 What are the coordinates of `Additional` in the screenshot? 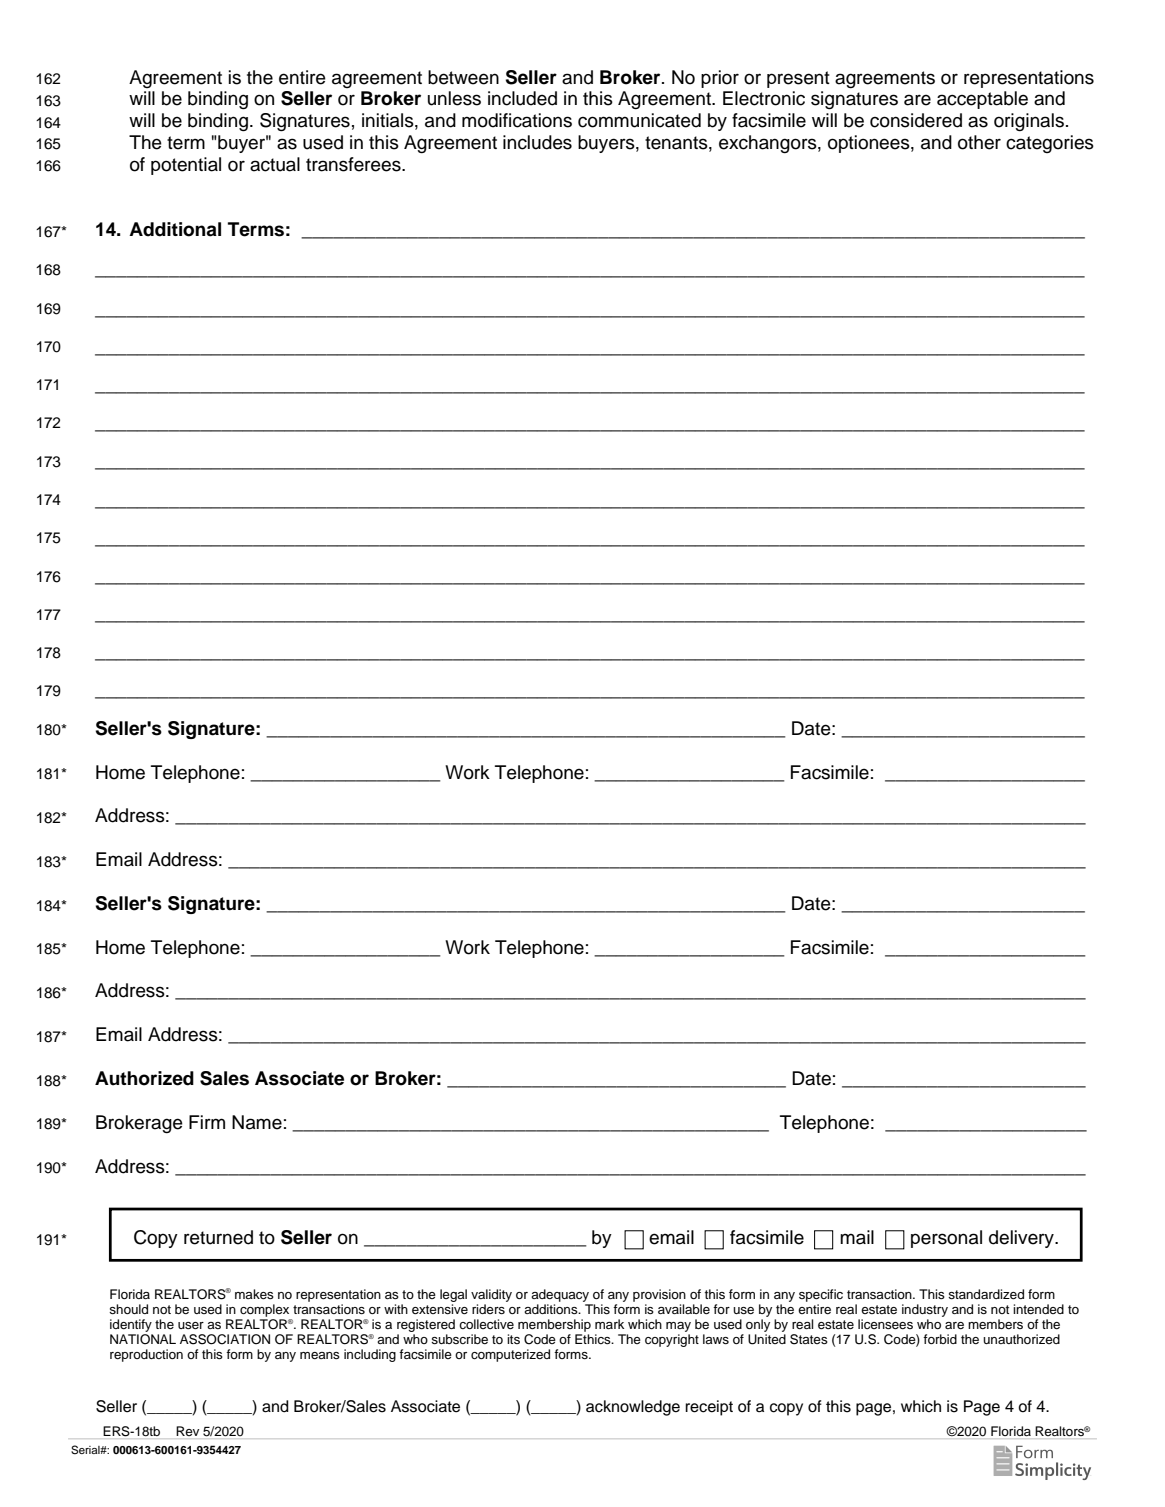 It's located at (175, 229).
